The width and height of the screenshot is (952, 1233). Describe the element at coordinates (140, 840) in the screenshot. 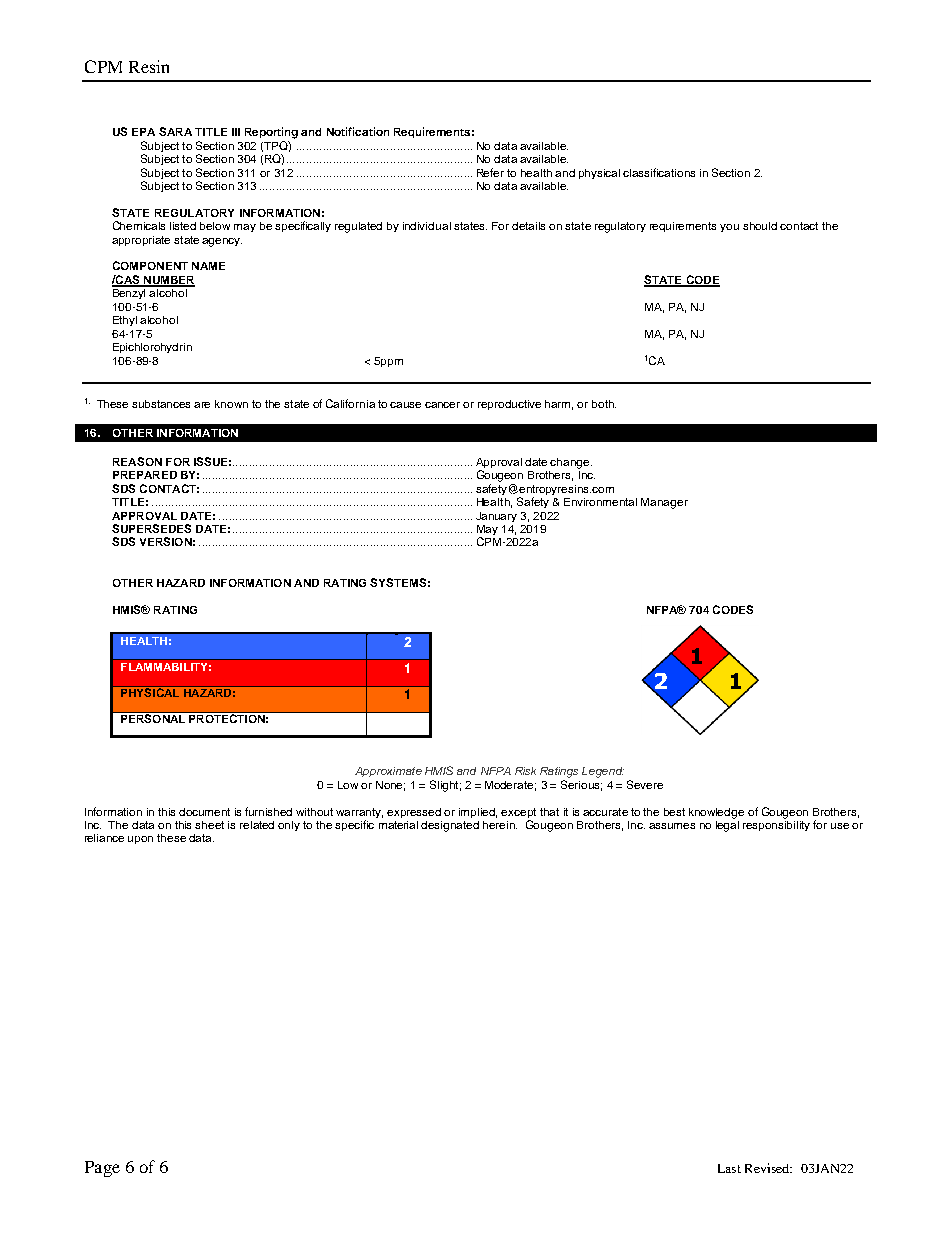

I see `upon` at that location.
